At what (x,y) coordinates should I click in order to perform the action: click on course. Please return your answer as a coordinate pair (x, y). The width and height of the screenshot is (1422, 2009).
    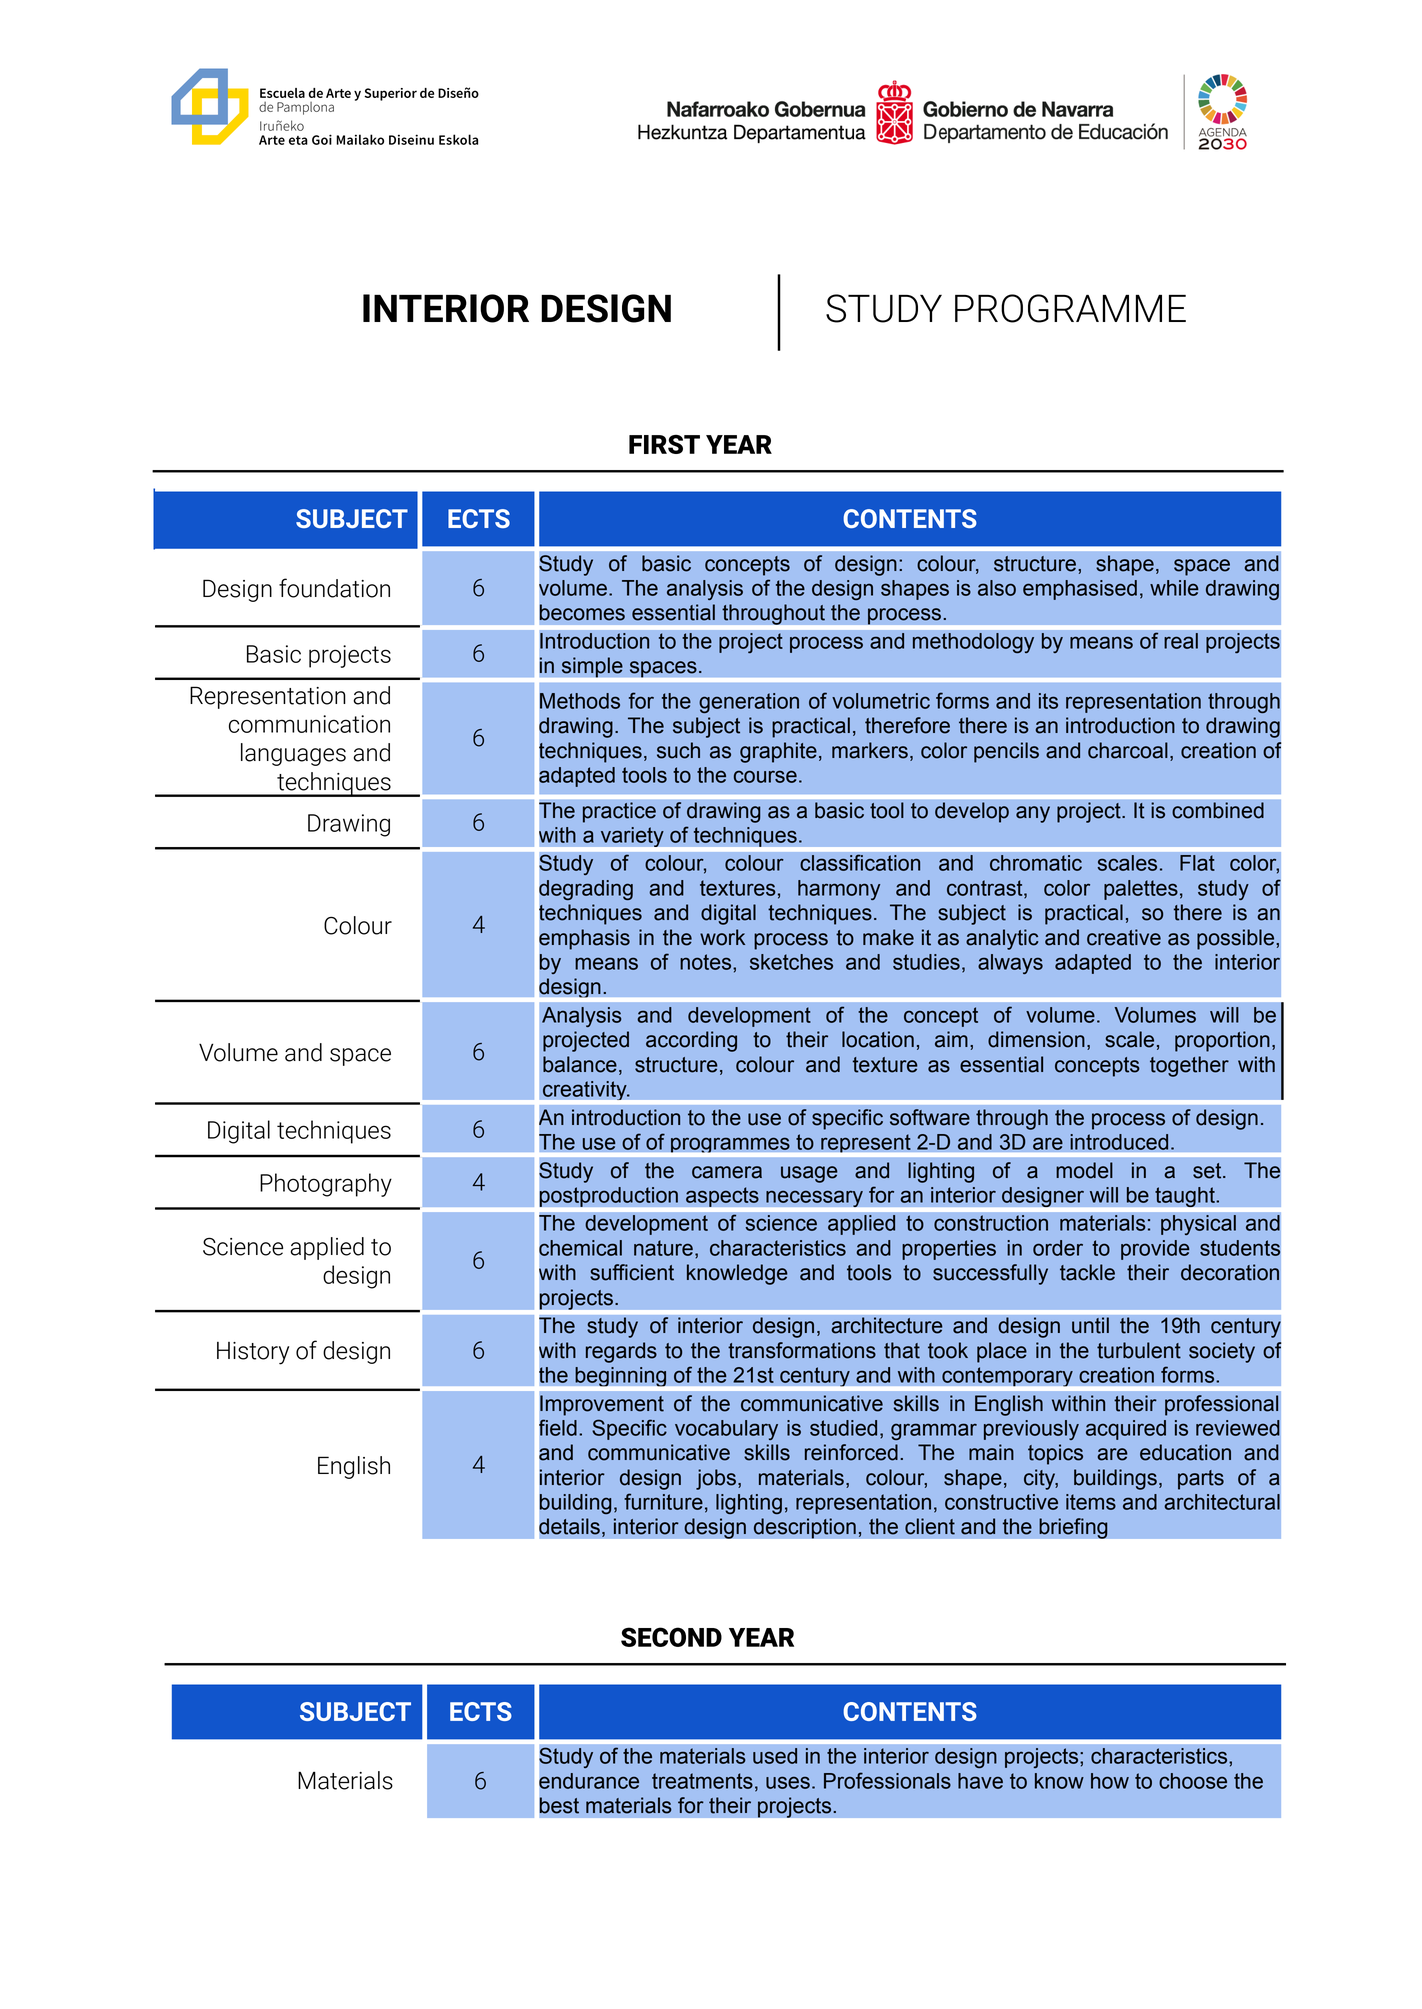
    Looking at the image, I should click on (765, 776).
